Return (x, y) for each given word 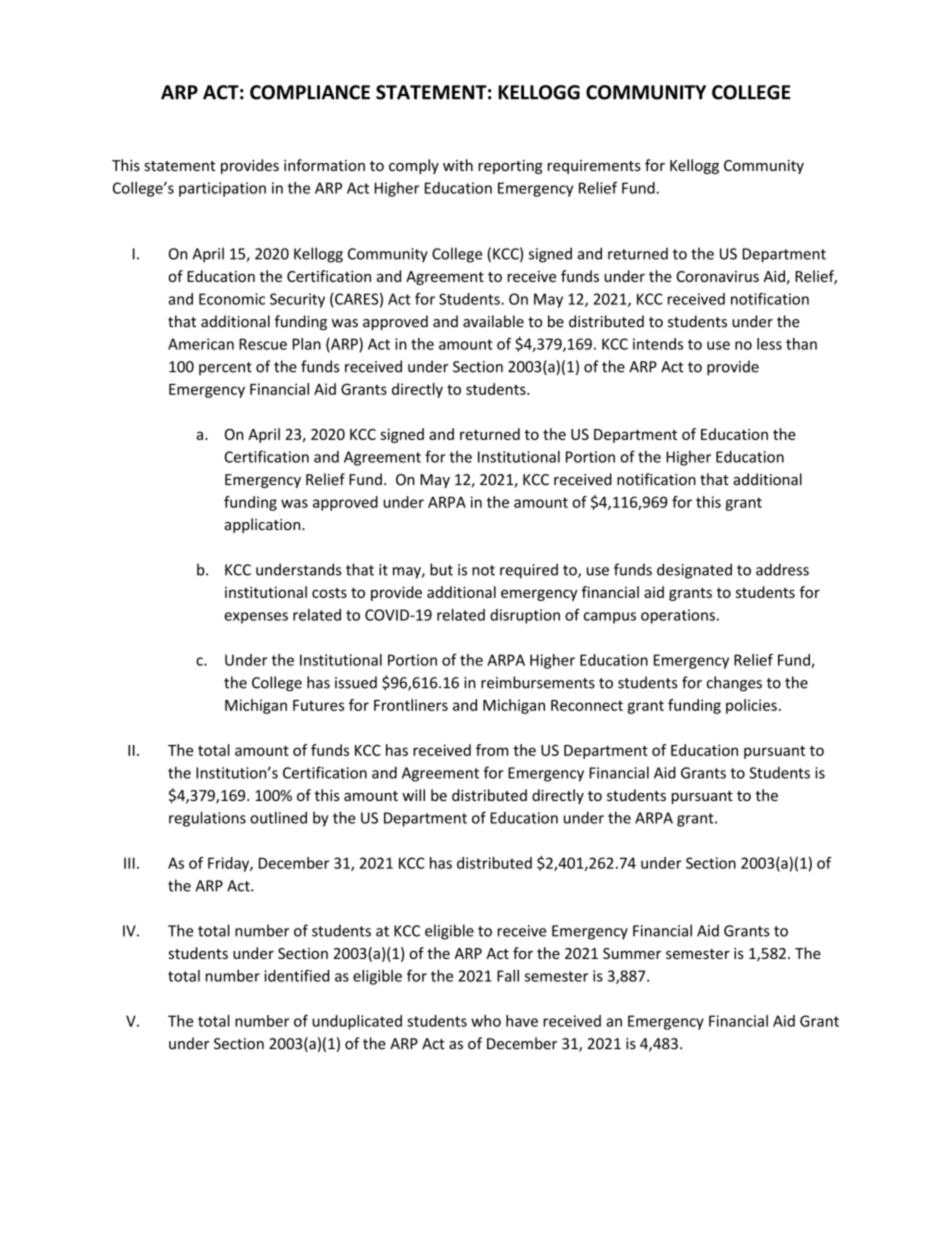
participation (222, 189)
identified (296, 975)
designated (694, 571)
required (529, 571)
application (264, 525)
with (458, 165)
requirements (594, 167)
